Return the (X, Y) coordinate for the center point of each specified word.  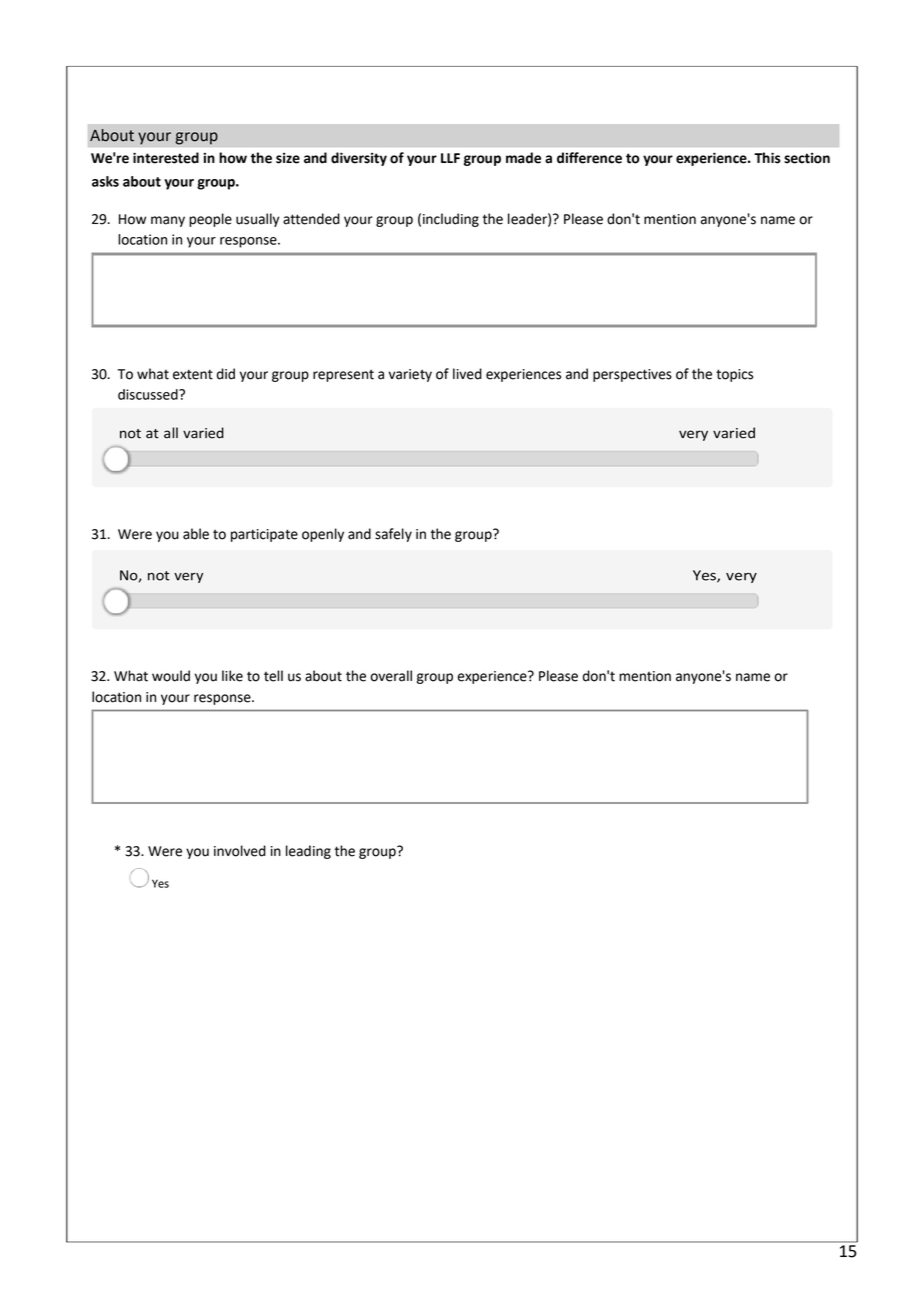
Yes (160, 883)
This (767, 158)
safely (393, 535)
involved (240, 851)
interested (166, 158)
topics (734, 375)
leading (308, 852)
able (196, 534)
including (451, 220)
